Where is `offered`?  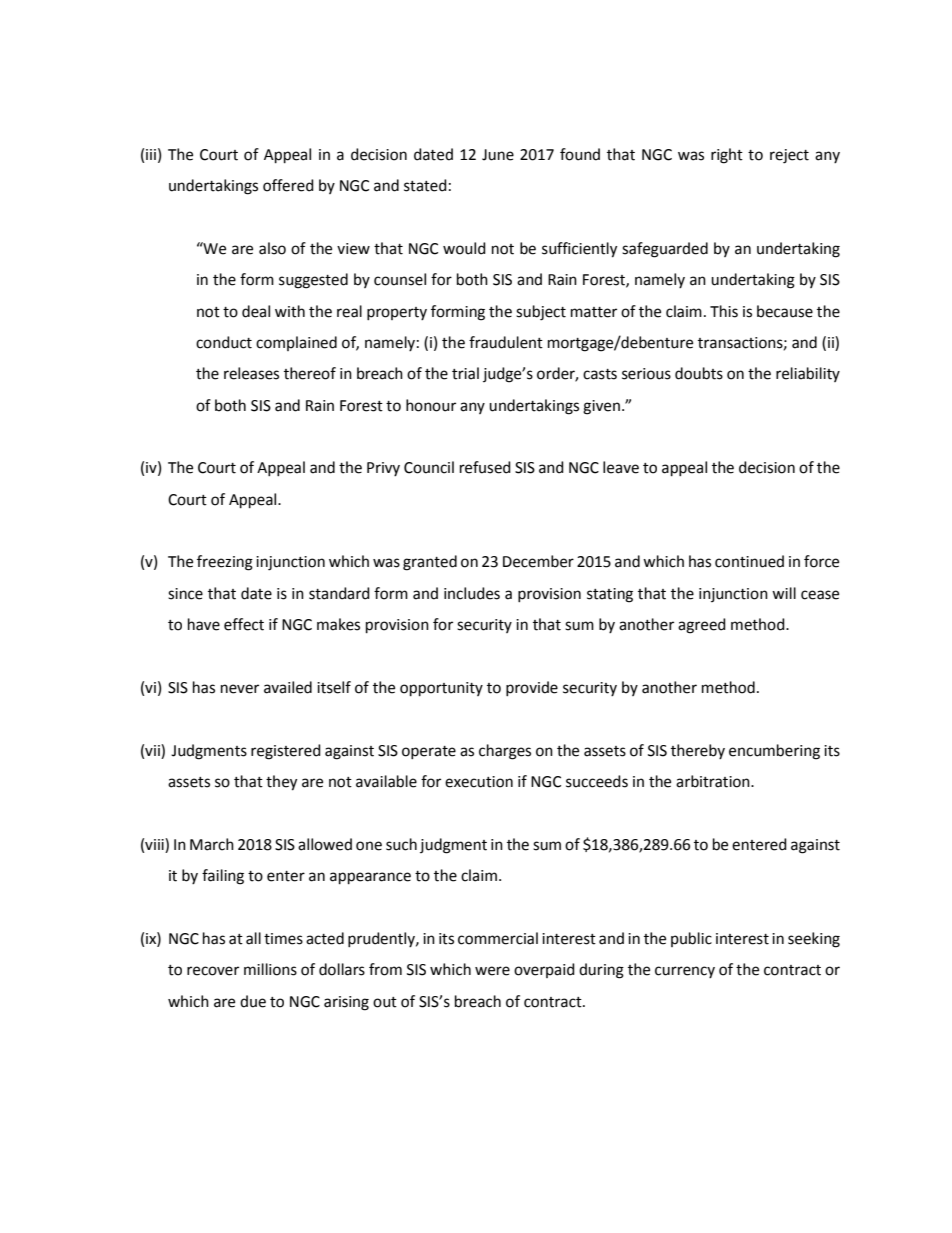
offered is located at coordinates (288, 185).
